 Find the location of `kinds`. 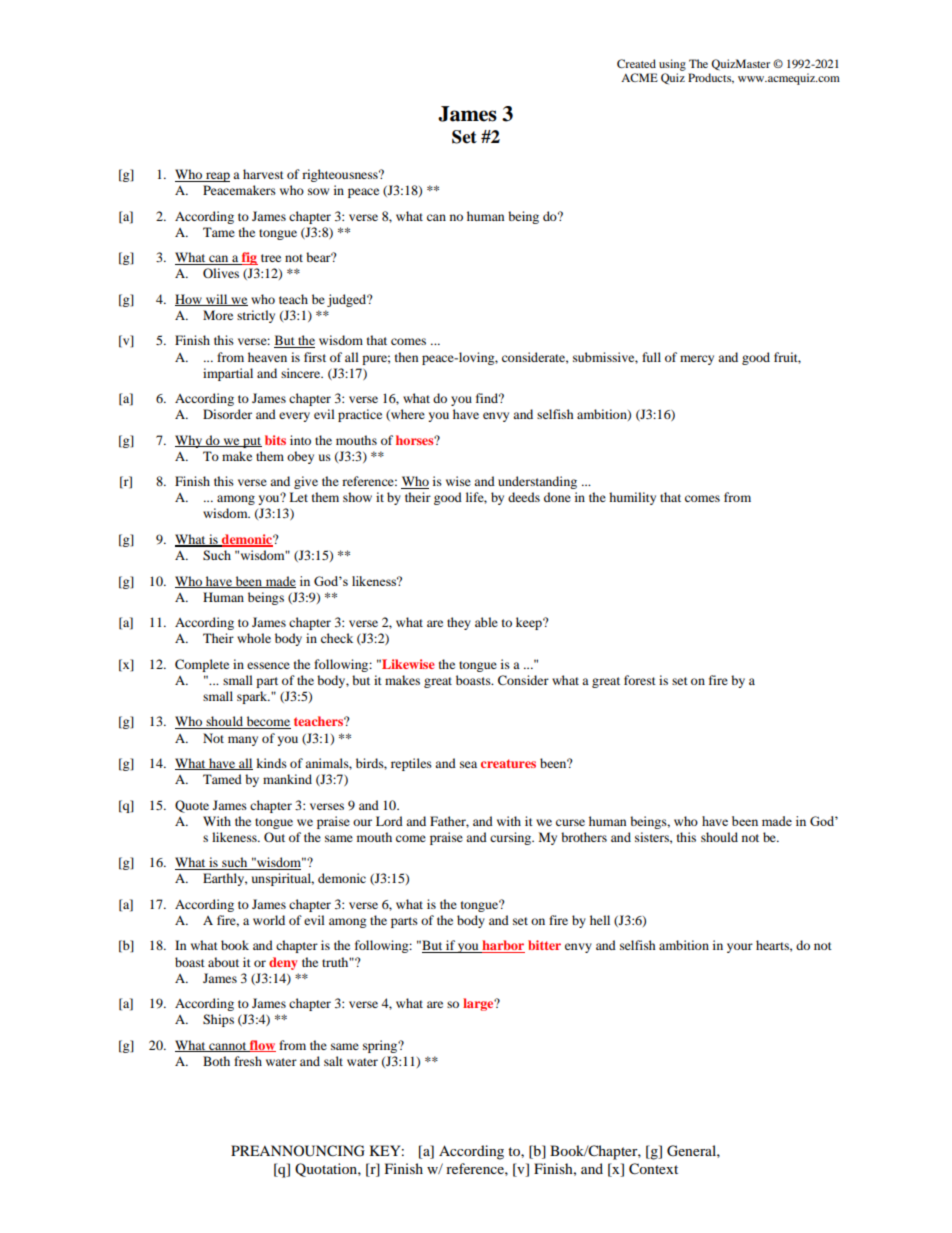

kinds is located at coordinates (271, 763).
